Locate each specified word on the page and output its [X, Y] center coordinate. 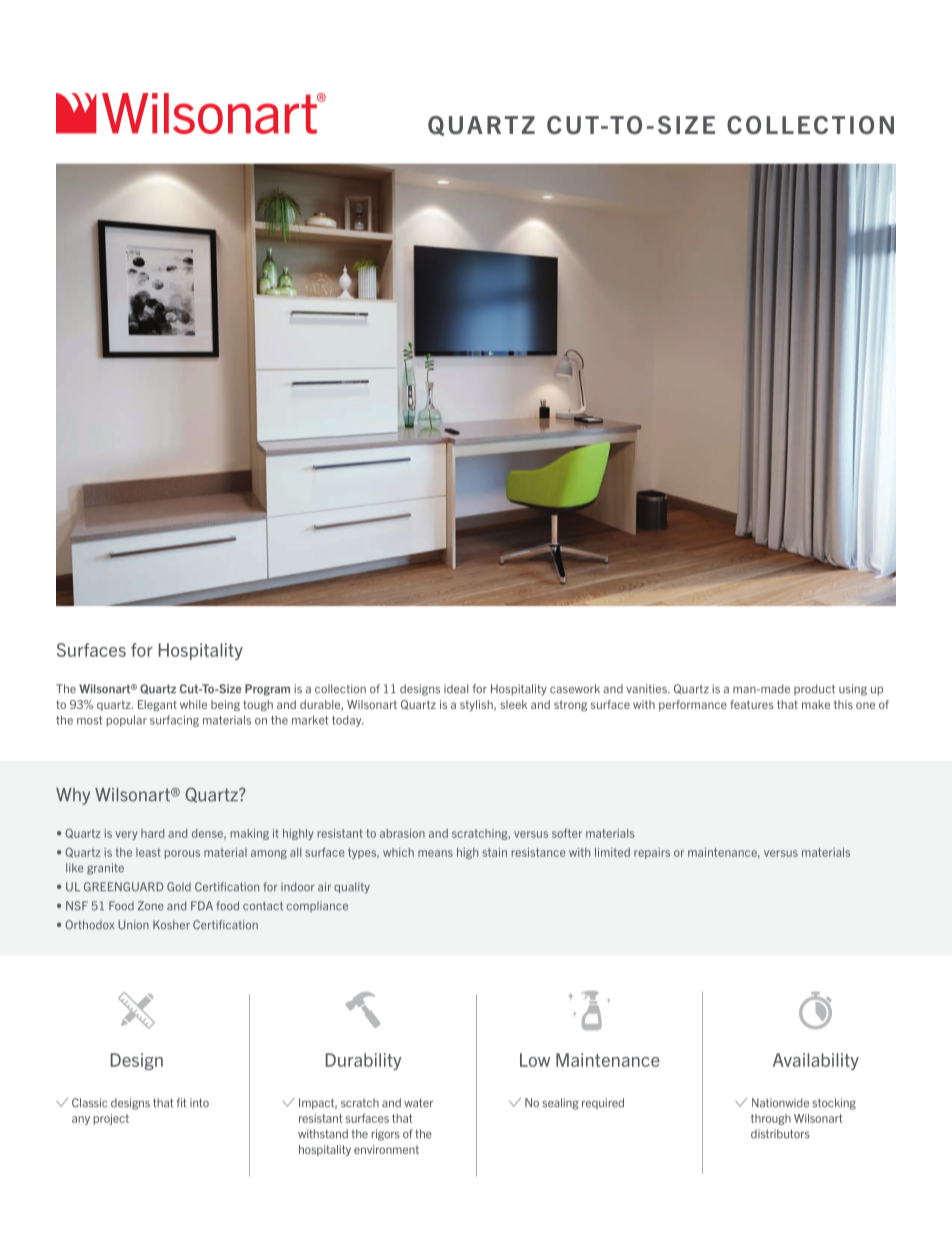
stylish [477, 705]
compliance [317, 906]
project [111, 1119]
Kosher [171, 925]
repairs [652, 853]
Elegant [157, 705]
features [752, 704]
